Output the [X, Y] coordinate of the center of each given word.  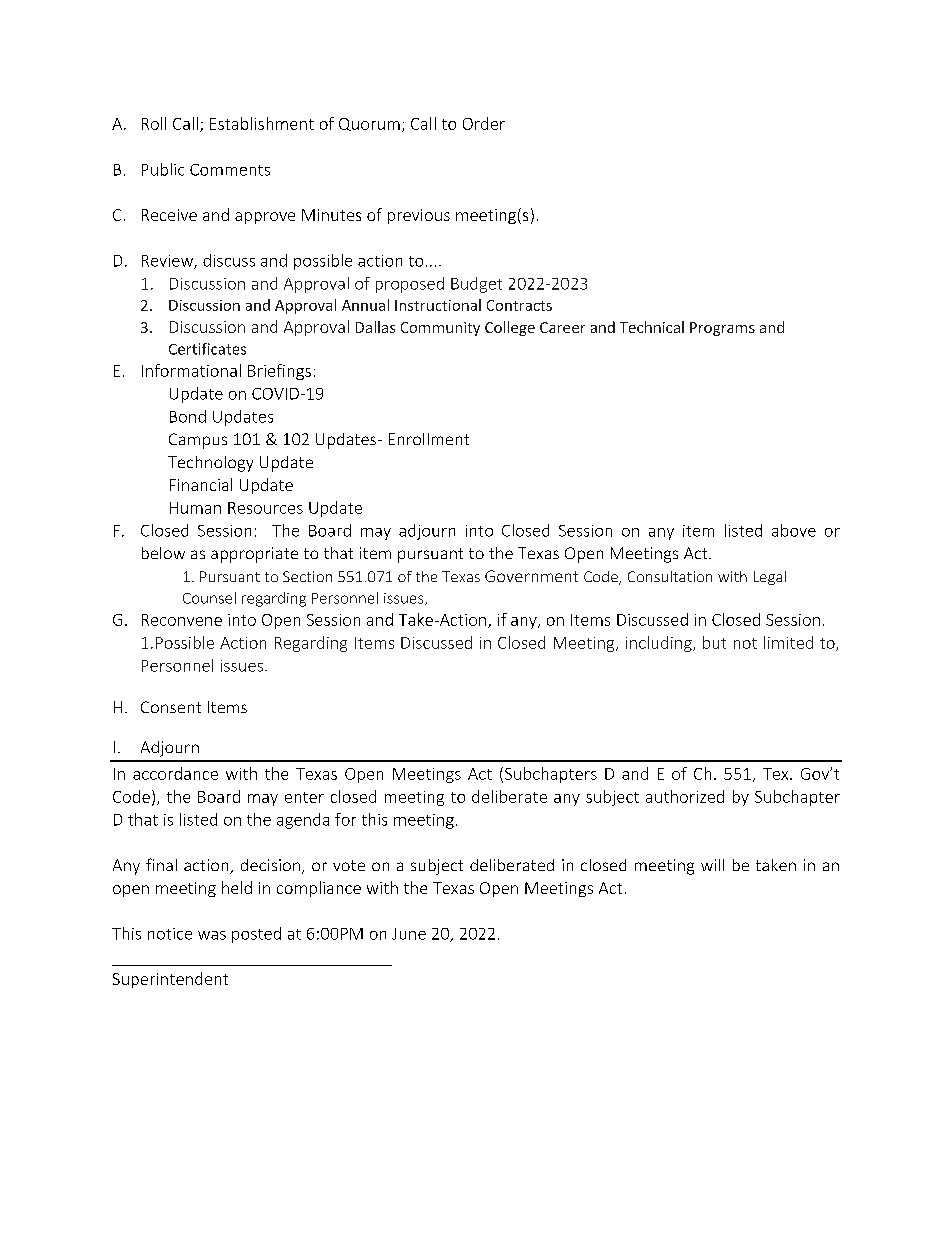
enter [304, 797]
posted [256, 935]
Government [531, 576]
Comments [230, 170]
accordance [175, 773]
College [510, 328]
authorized [685, 796]
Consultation [670, 576]
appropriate [254, 555]
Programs [722, 329]
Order [484, 123]
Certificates [207, 349]
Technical [652, 327]
